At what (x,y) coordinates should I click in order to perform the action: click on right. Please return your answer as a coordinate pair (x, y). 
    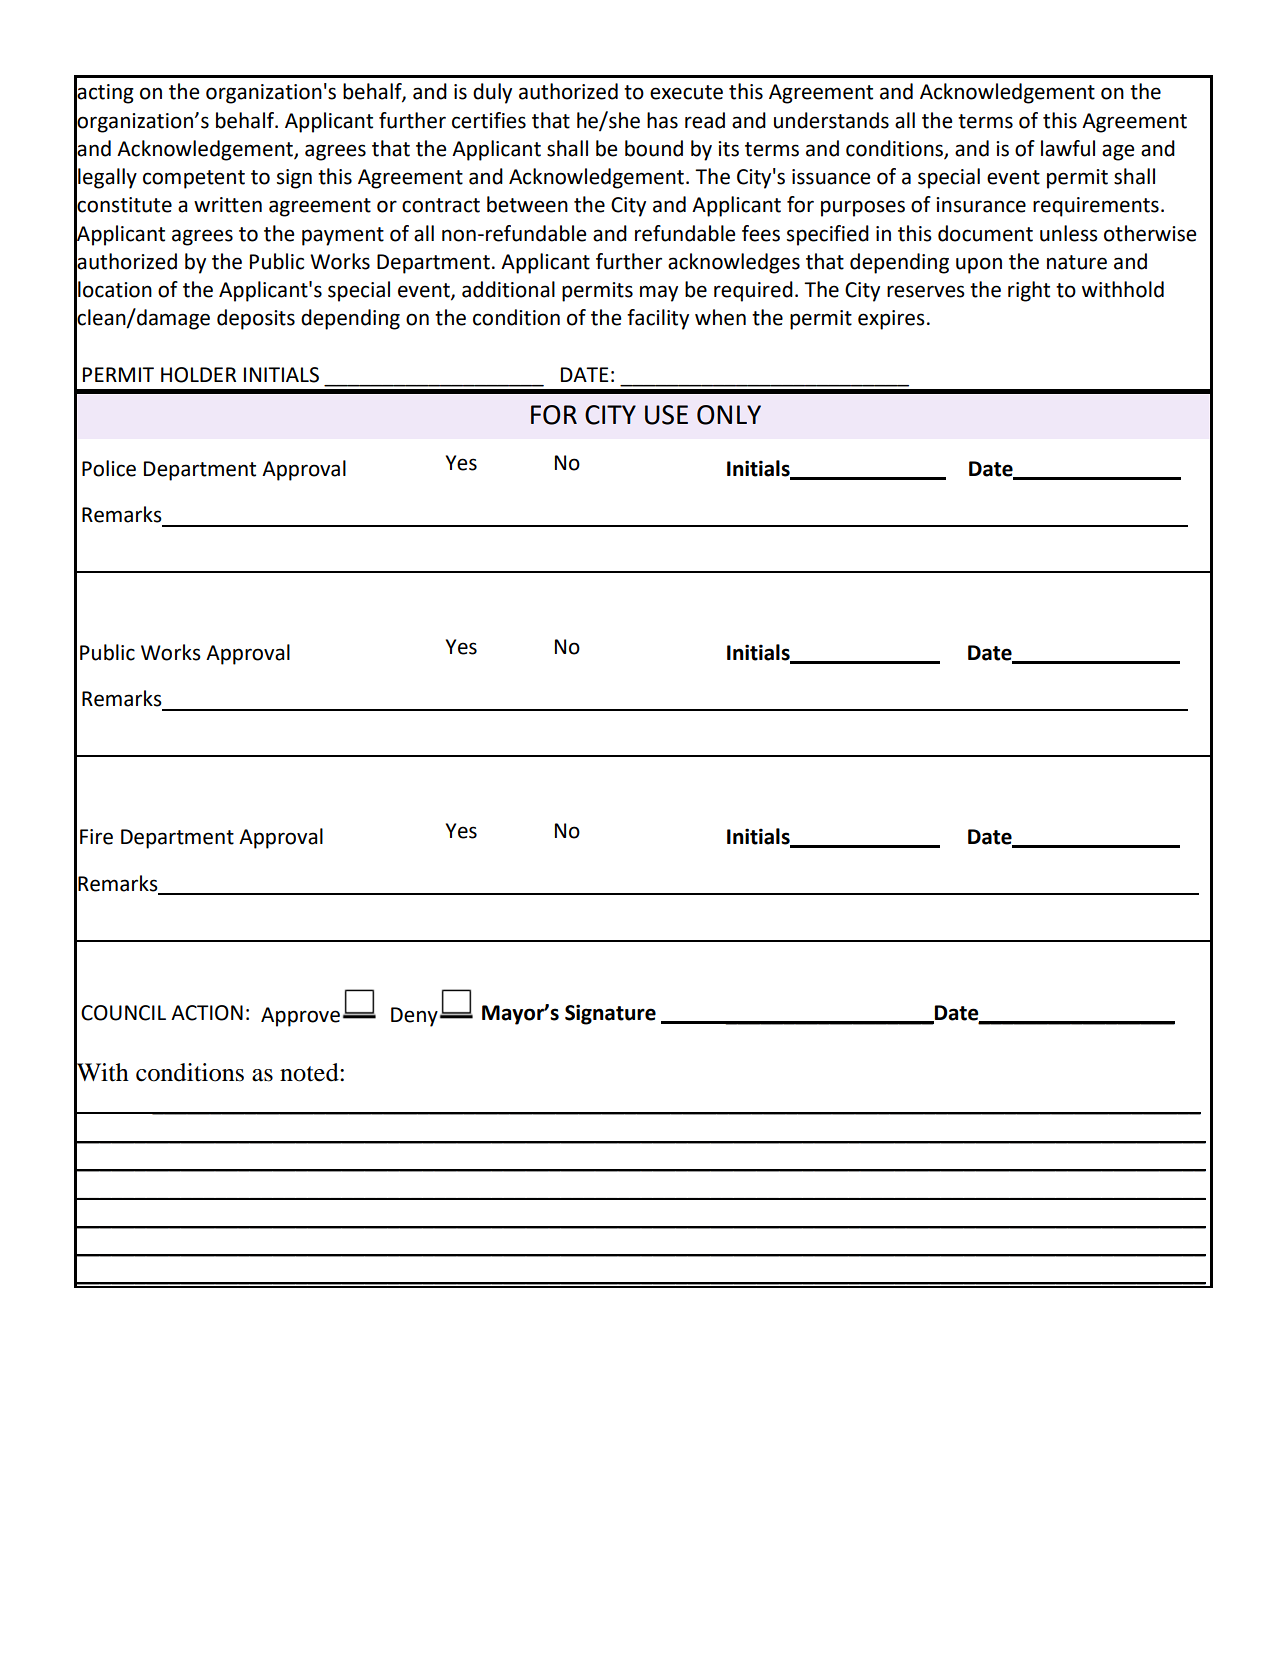
    Looking at the image, I should click on (1029, 291).
